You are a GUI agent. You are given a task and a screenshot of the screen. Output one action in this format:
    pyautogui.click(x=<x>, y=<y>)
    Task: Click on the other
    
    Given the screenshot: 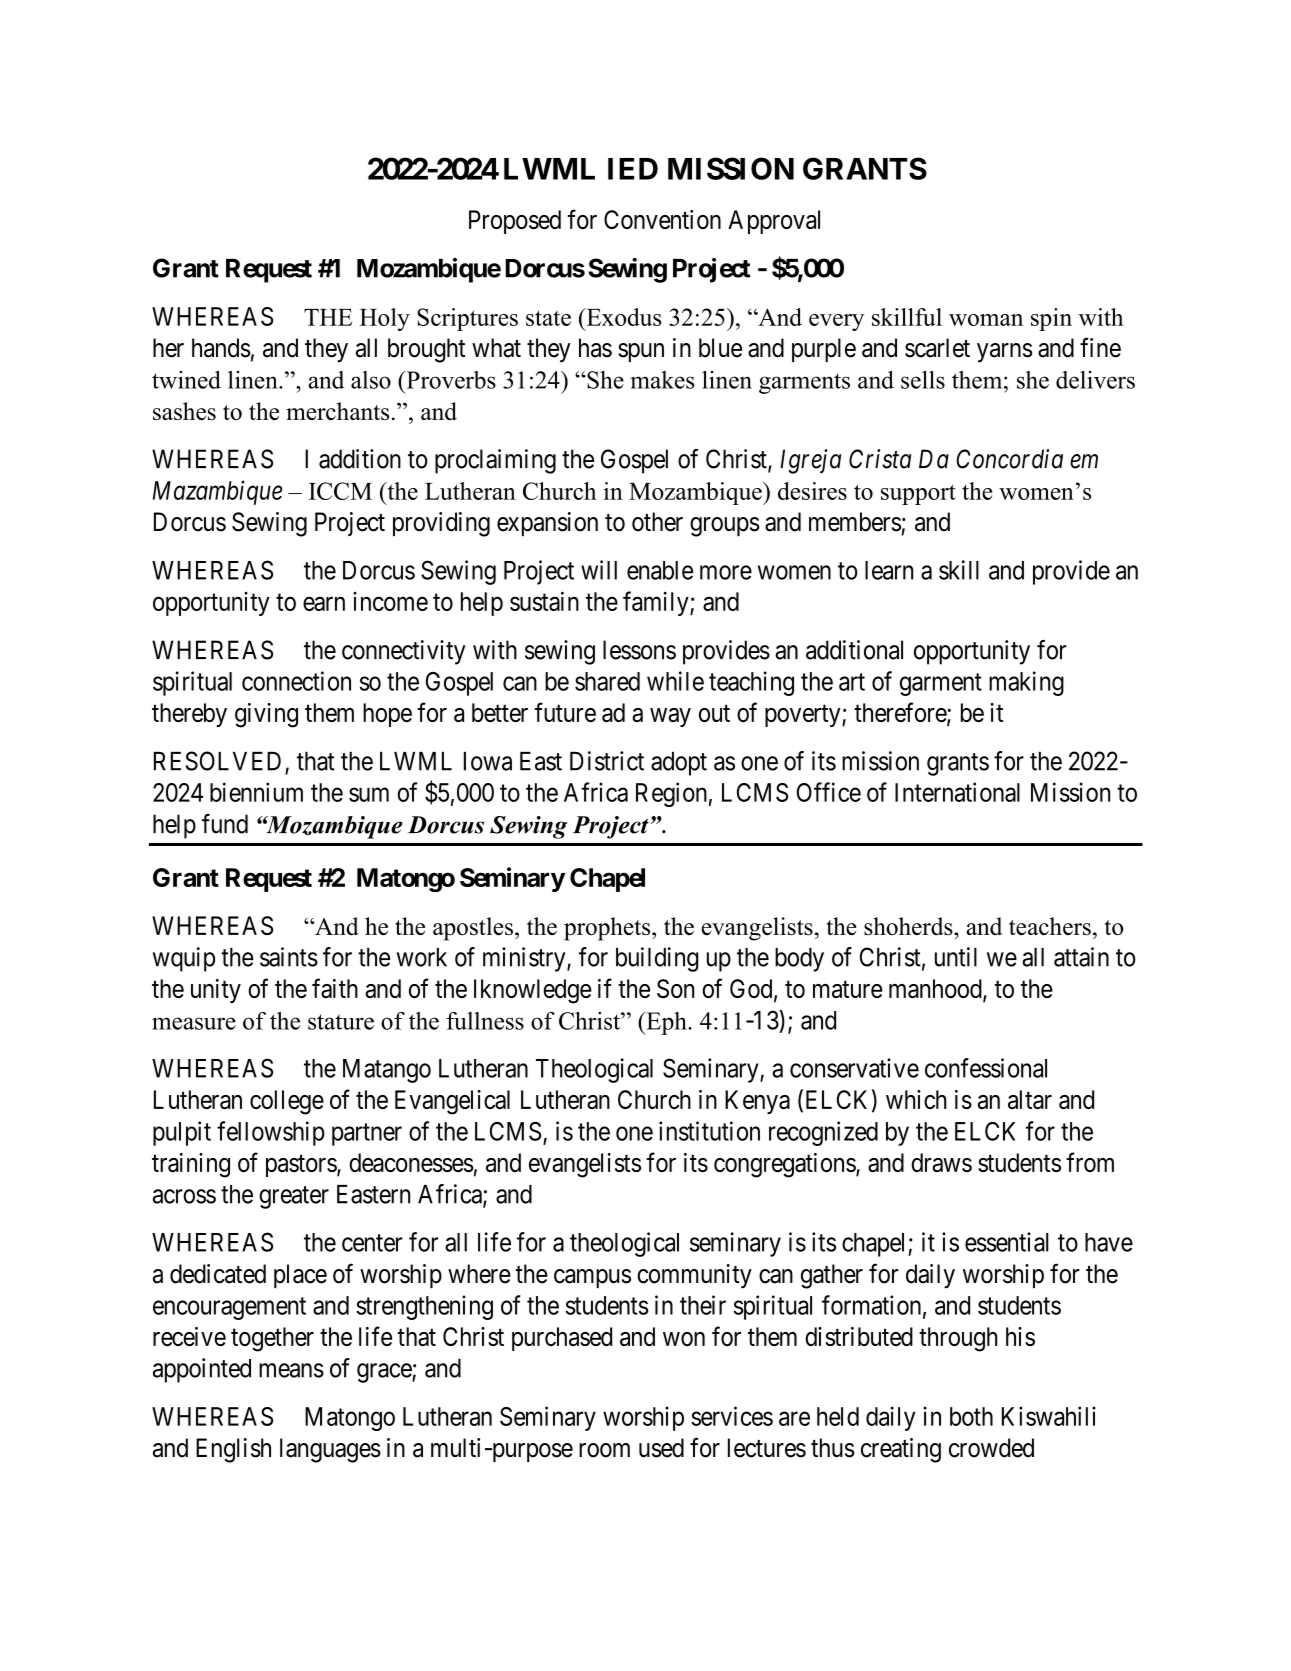 What is the action you would take?
    pyautogui.click(x=657, y=522)
